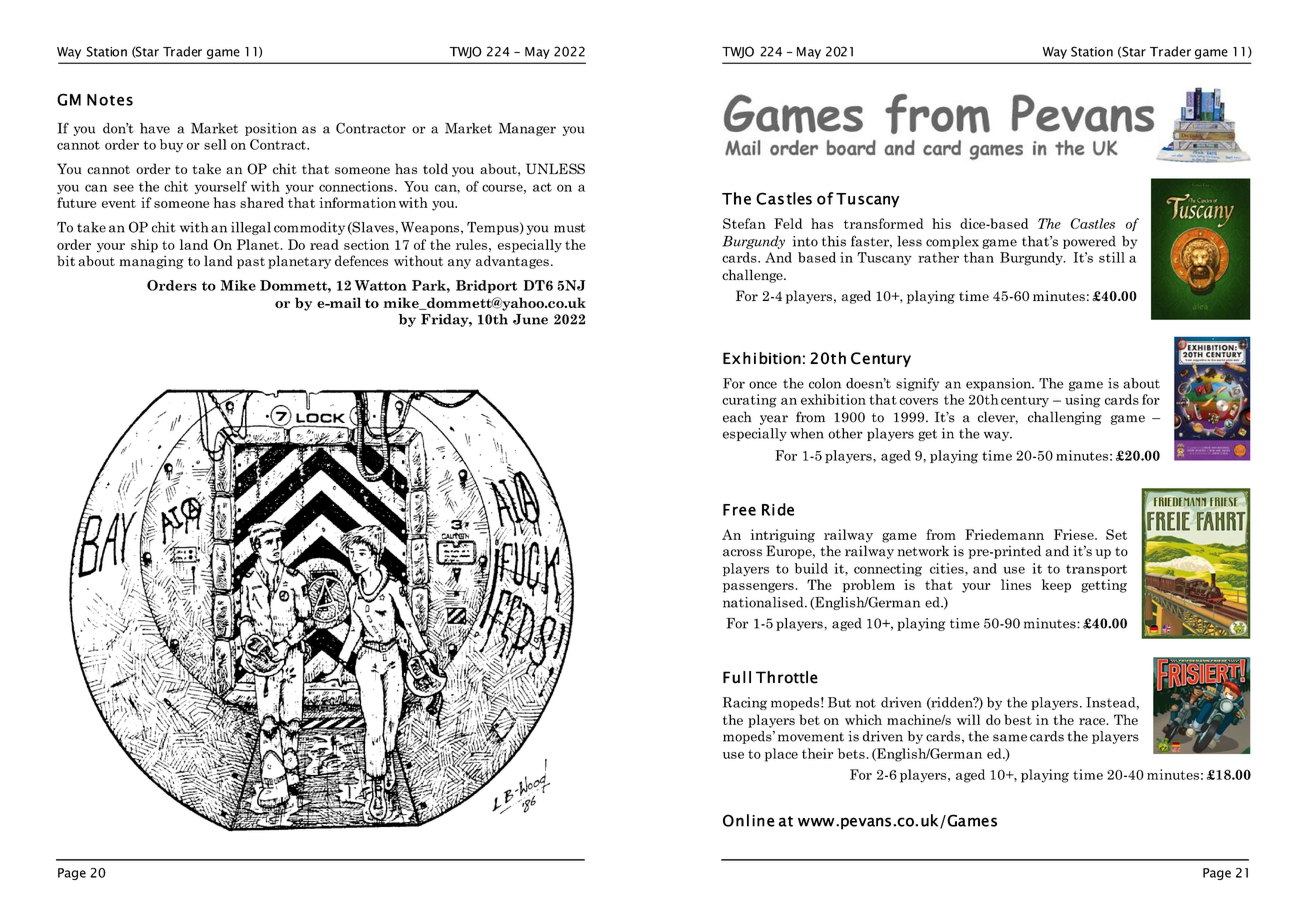 This screenshot has width=1308, height=924. I want to click on sell, so click(215, 144).
